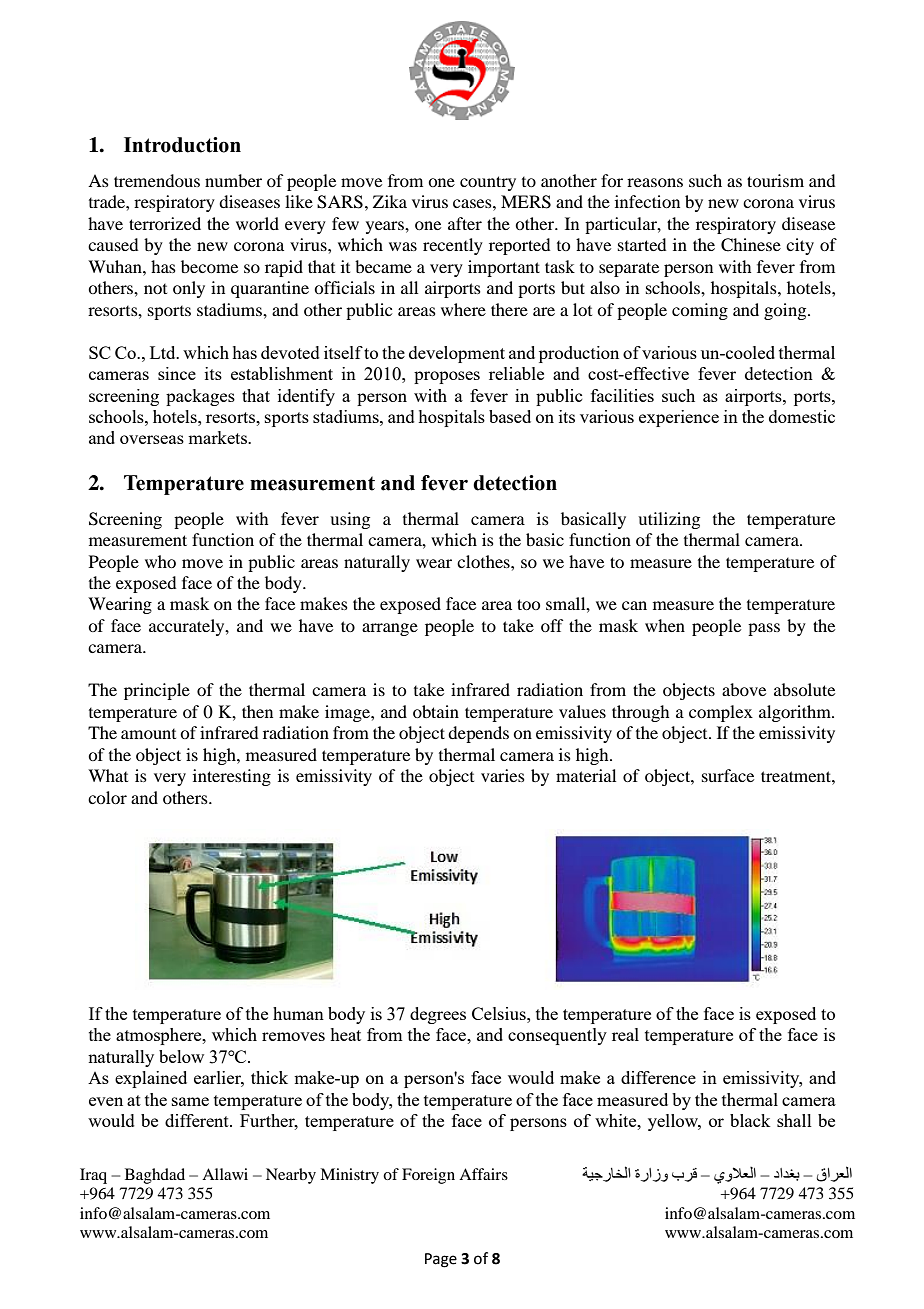 The height and width of the image is (1309, 924). What do you see at coordinates (488, 183) in the image?
I see `country` at bounding box center [488, 183].
